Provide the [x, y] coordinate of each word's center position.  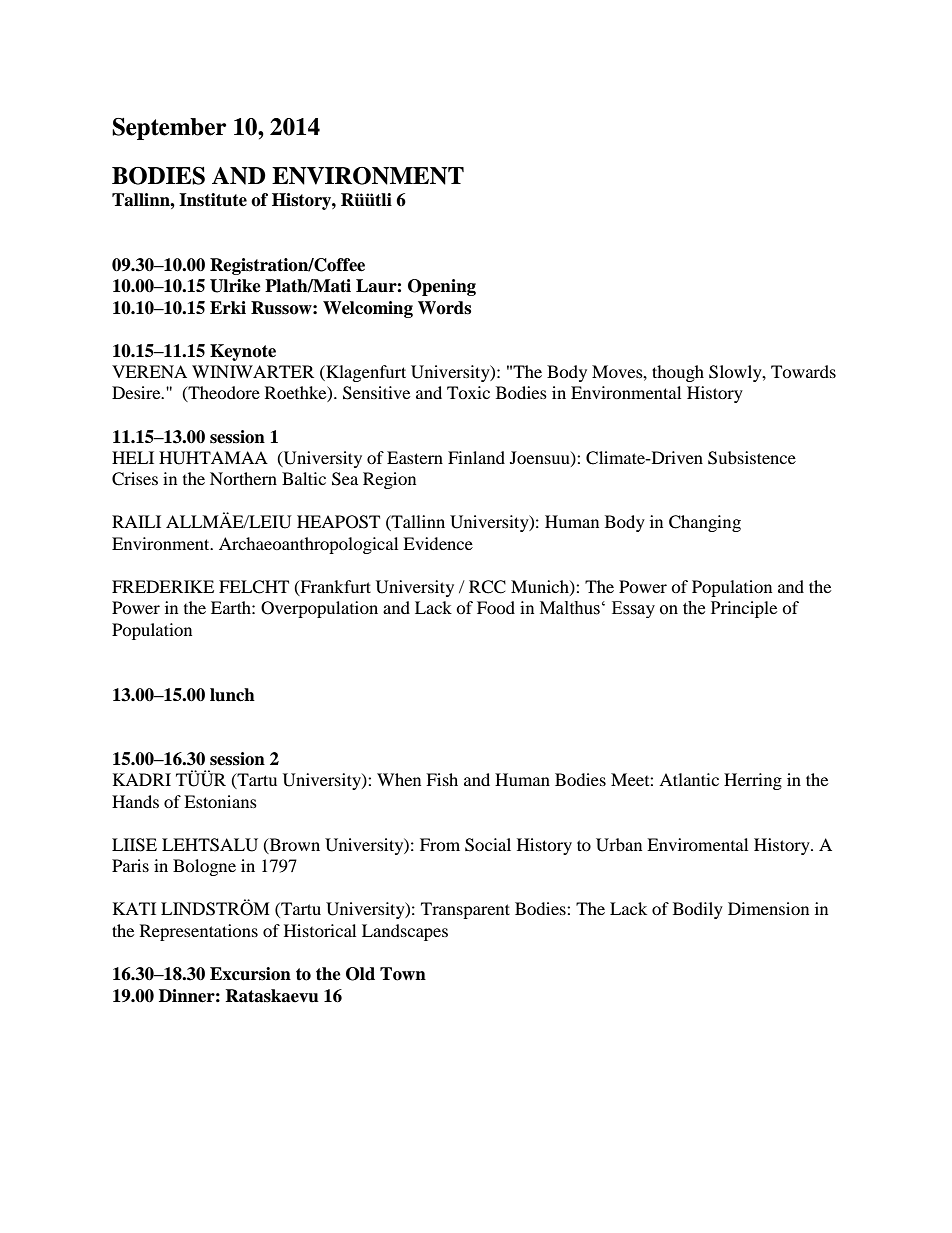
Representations [199, 932]
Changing [705, 523]
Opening [442, 287]
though [678, 373]
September [169, 129]
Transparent [465, 910]
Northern [243, 478]
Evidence [438, 543]
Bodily [698, 910]
